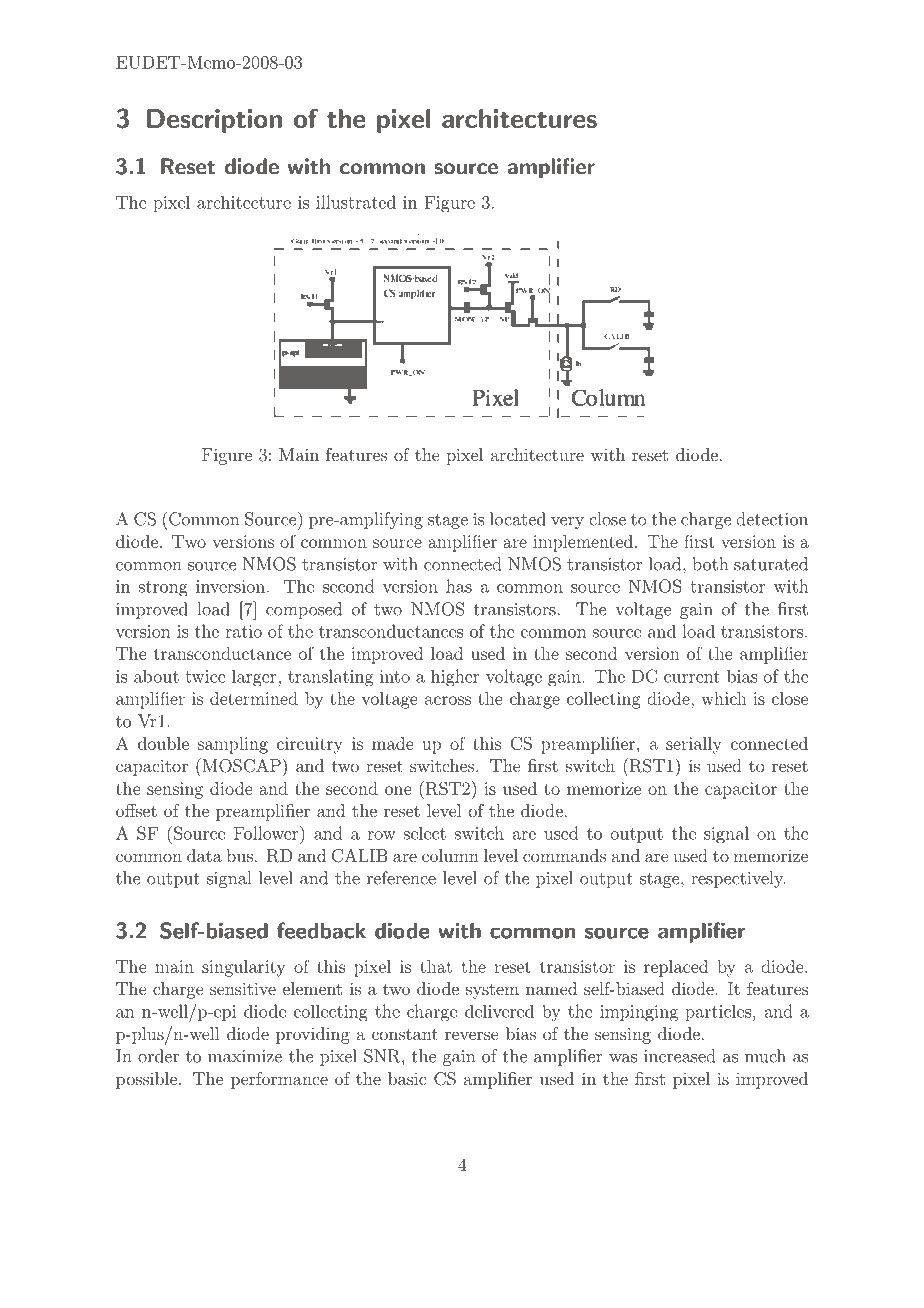 The width and height of the page is (924, 1308). I want to click on increased, so click(679, 1056).
